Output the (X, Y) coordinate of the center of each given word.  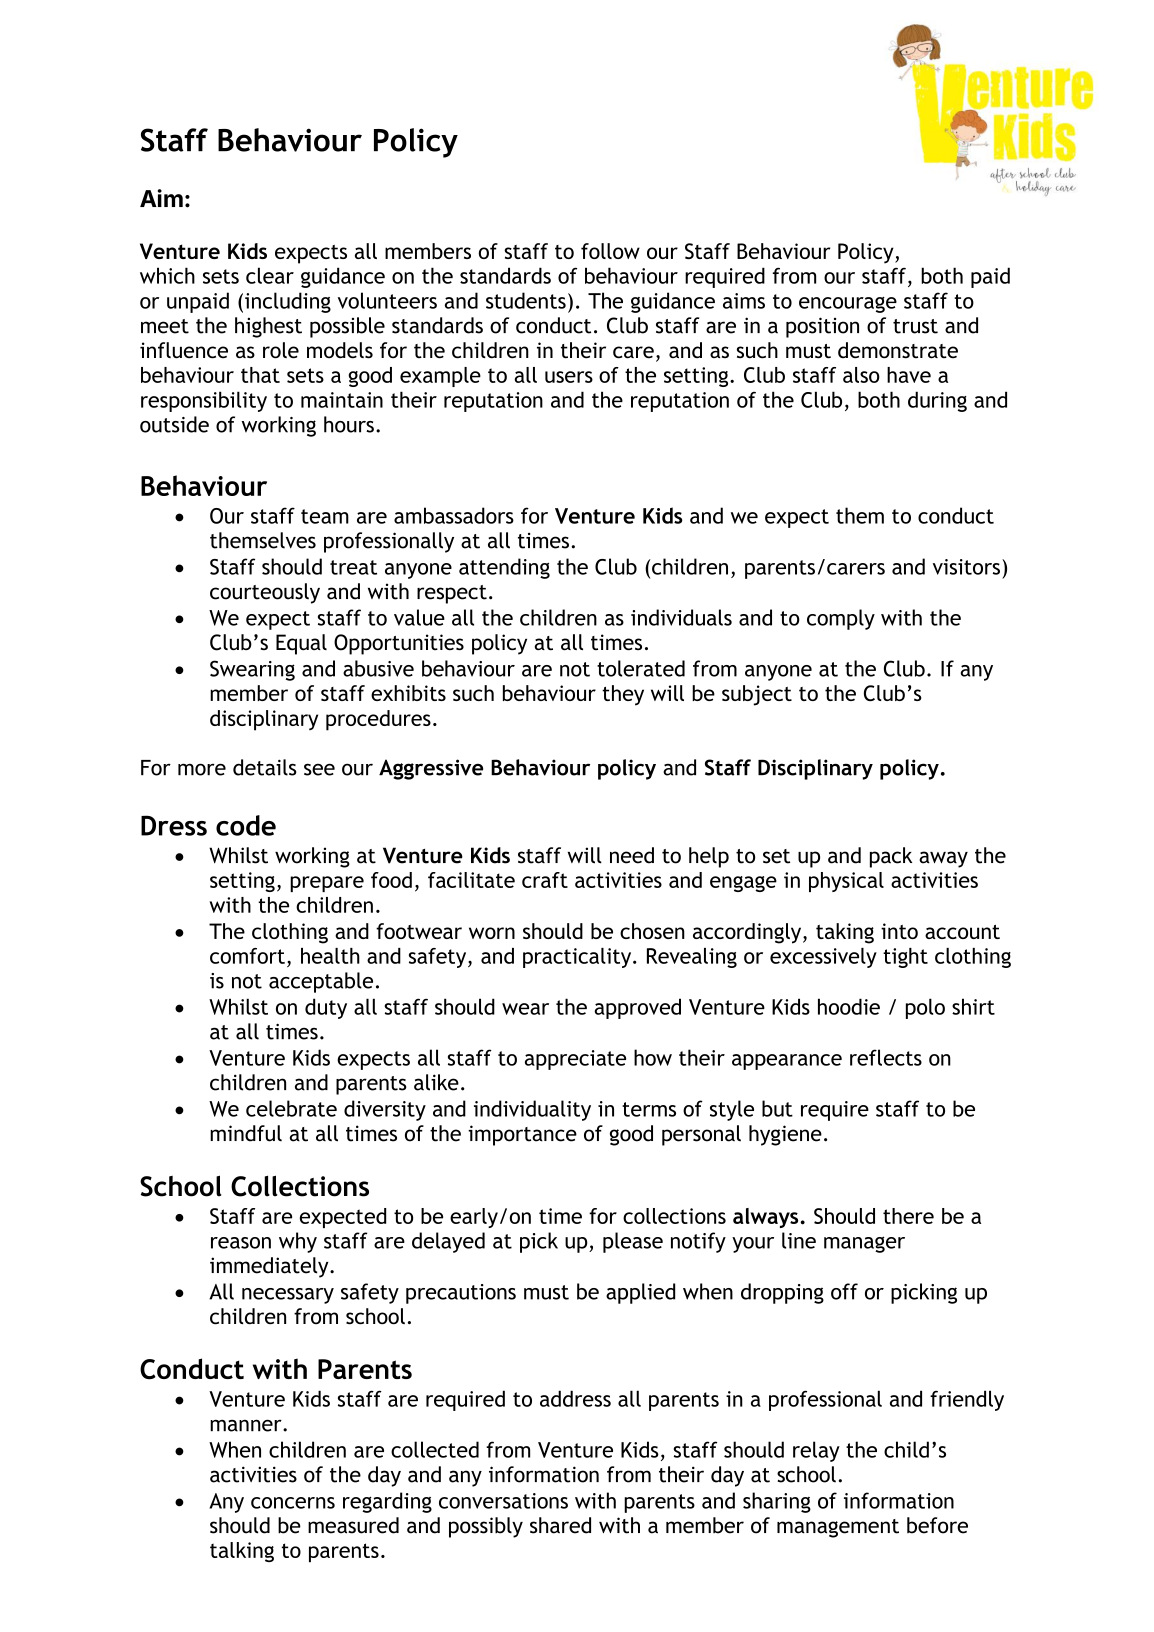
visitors (966, 567)
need (632, 855)
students (526, 300)
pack (891, 857)
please (633, 1242)
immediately (270, 1267)
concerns (293, 1503)
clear (270, 275)
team (325, 516)
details (265, 767)
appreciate (575, 1060)
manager (864, 1244)
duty (326, 1008)
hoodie (849, 1006)
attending (504, 568)
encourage (848, 305)
